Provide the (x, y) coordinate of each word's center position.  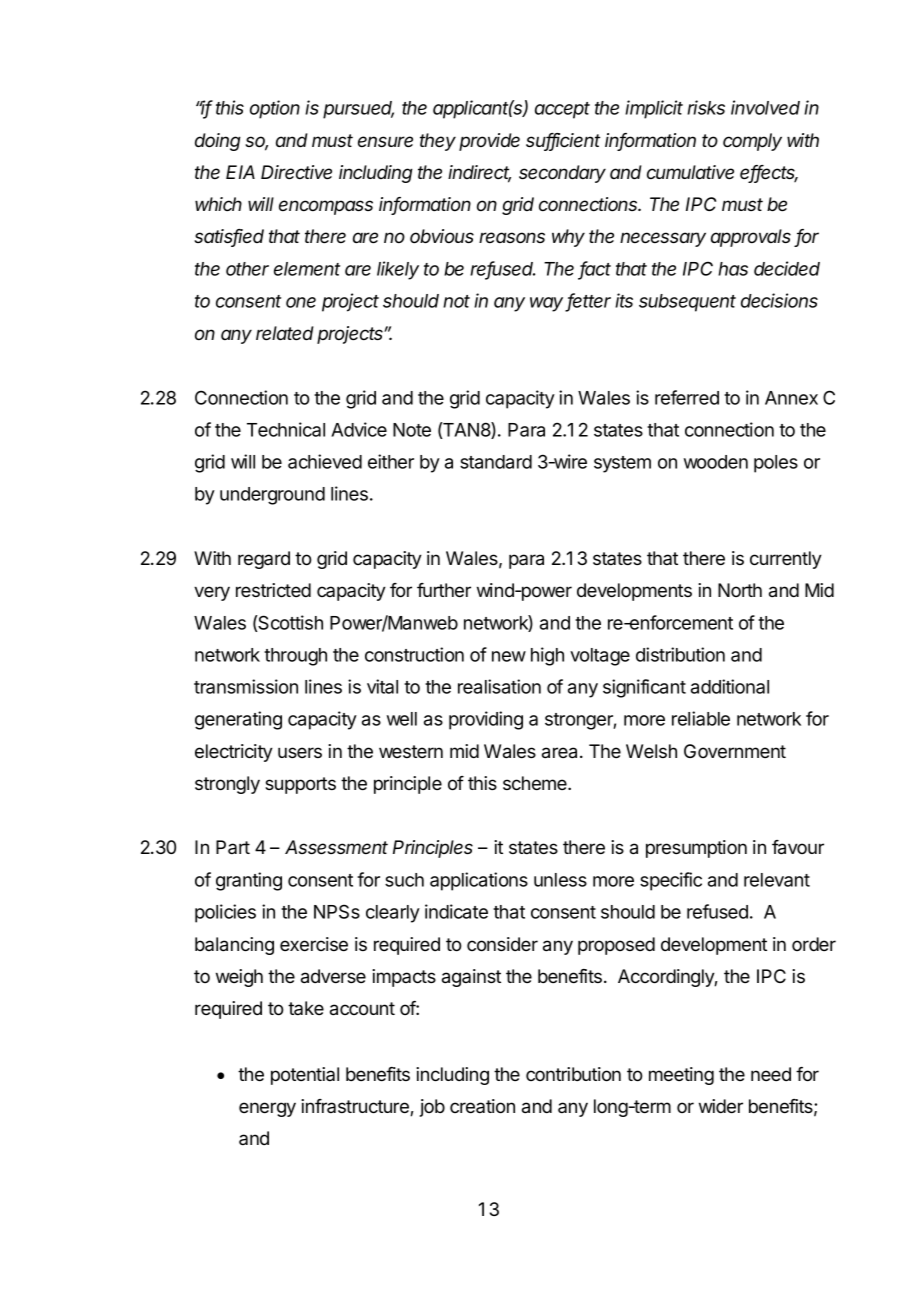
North (740, 590)
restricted (273, 590)
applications (479, 881)
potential (305, 1076)
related (285, 333)
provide (489, 142)
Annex (791, 398)
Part (233, 847)
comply (752, 142)
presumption (696, 849)
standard (496, 462)
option (275, 109)
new (509, 656)
